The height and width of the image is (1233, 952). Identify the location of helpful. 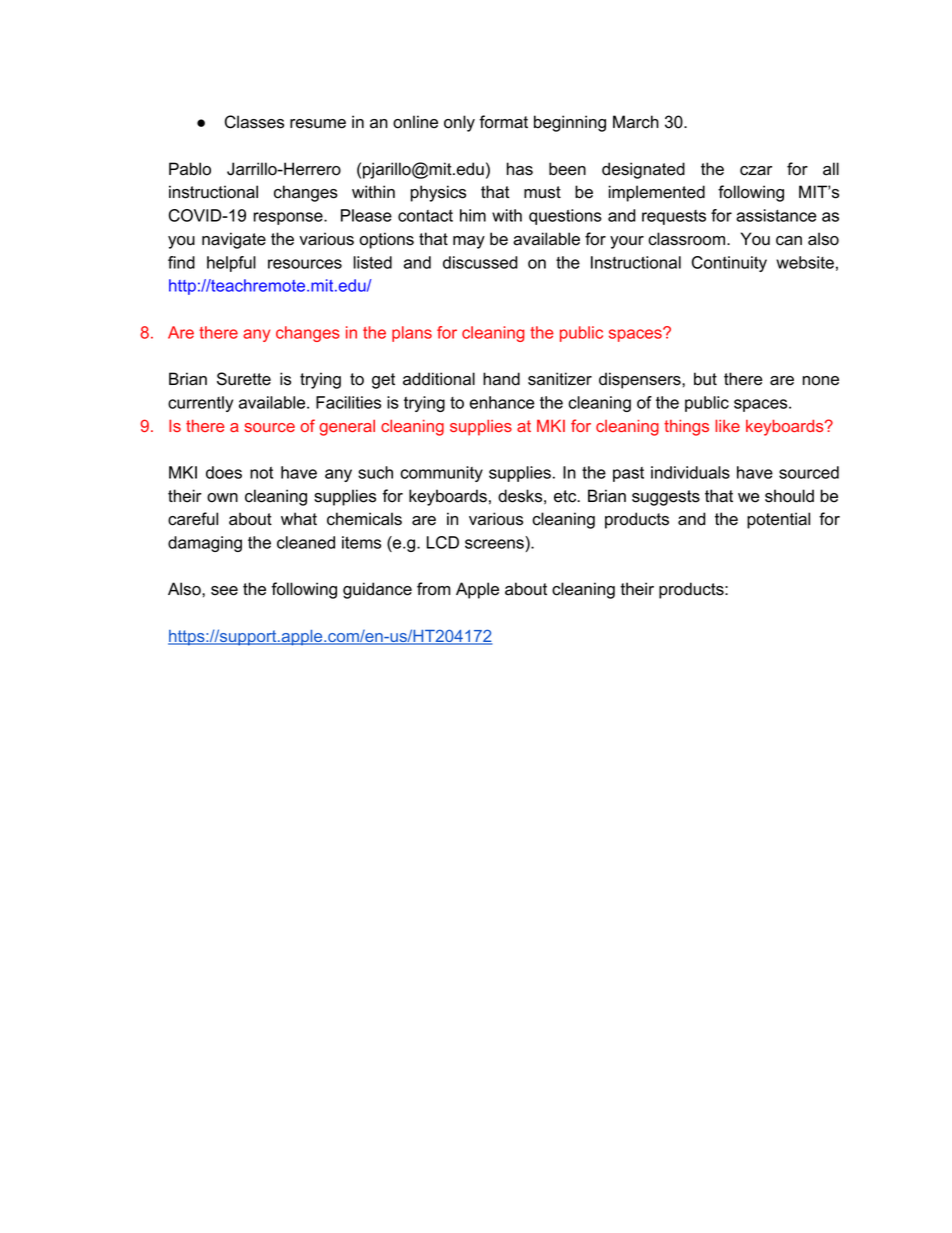
(231, 264).
